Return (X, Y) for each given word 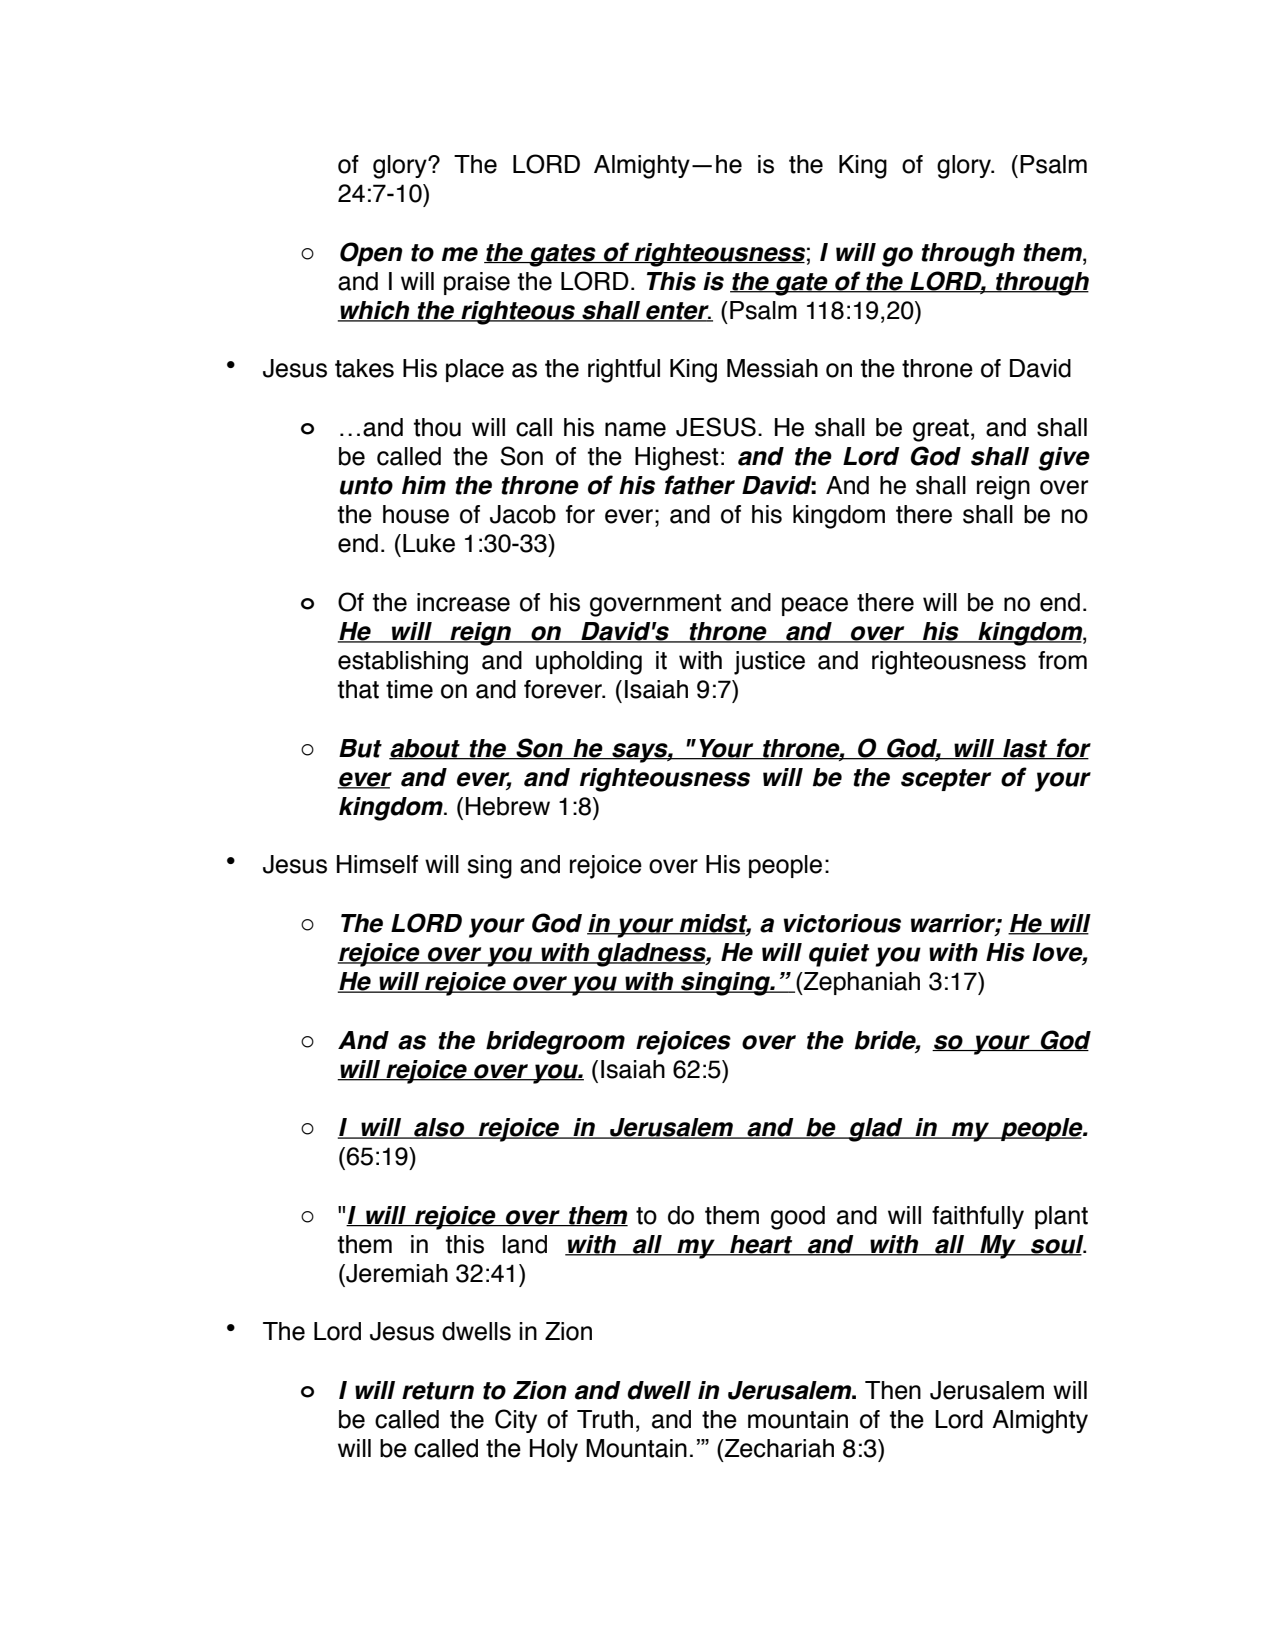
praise (477, 283)
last (1025, 749)
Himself (377, 864)
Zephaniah (861, 983)
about (425, 749)
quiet (839, 955)
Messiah (772, 368)
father (700, 485)
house (416, 514)
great (941, 430)
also (439, 1128)
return (438, 1391)
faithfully (978, 1217)
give (1064, 459)
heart (761, 1245)
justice (769, 663)
